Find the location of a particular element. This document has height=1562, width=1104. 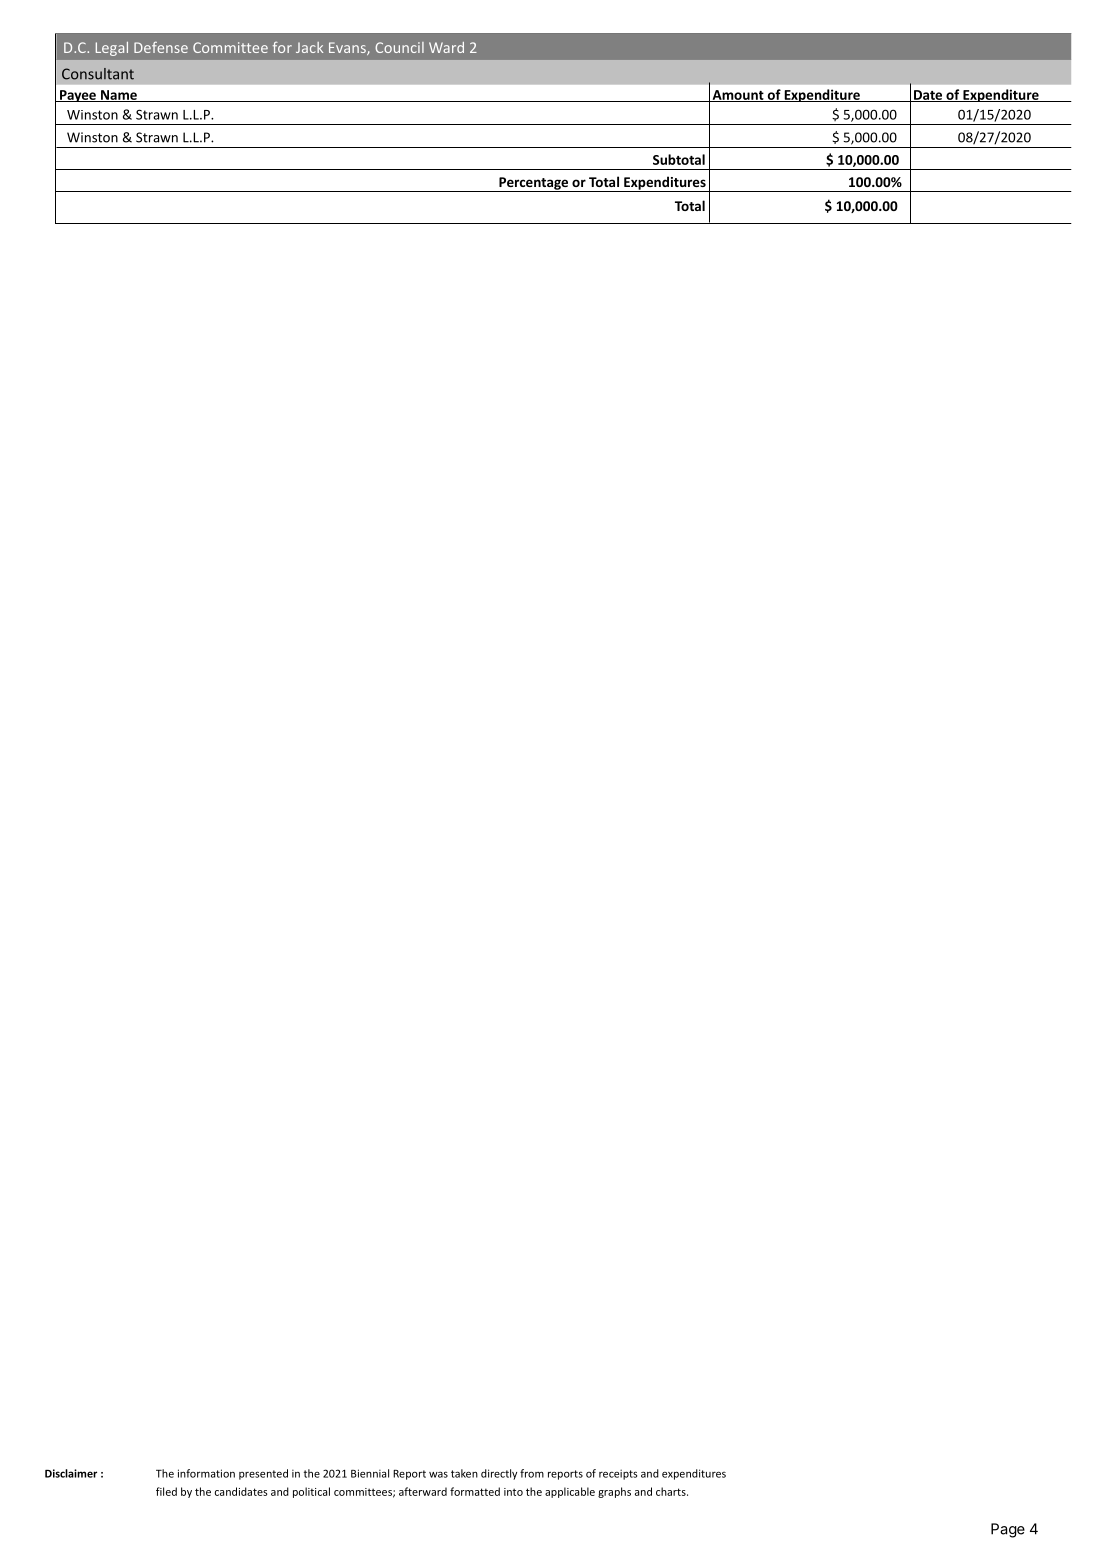

Council is located at coordinates (399, 47).
